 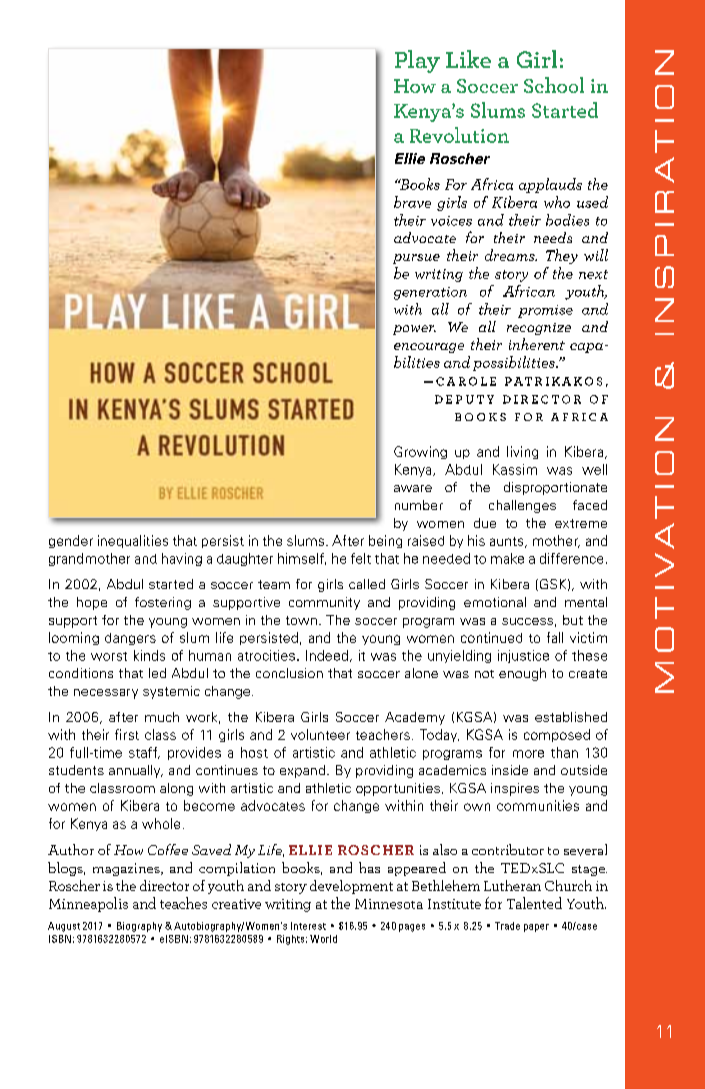 What do you see at coordinates (468, 59) in the screenshot?
I see `Like` at bounding box center [468, 59].
